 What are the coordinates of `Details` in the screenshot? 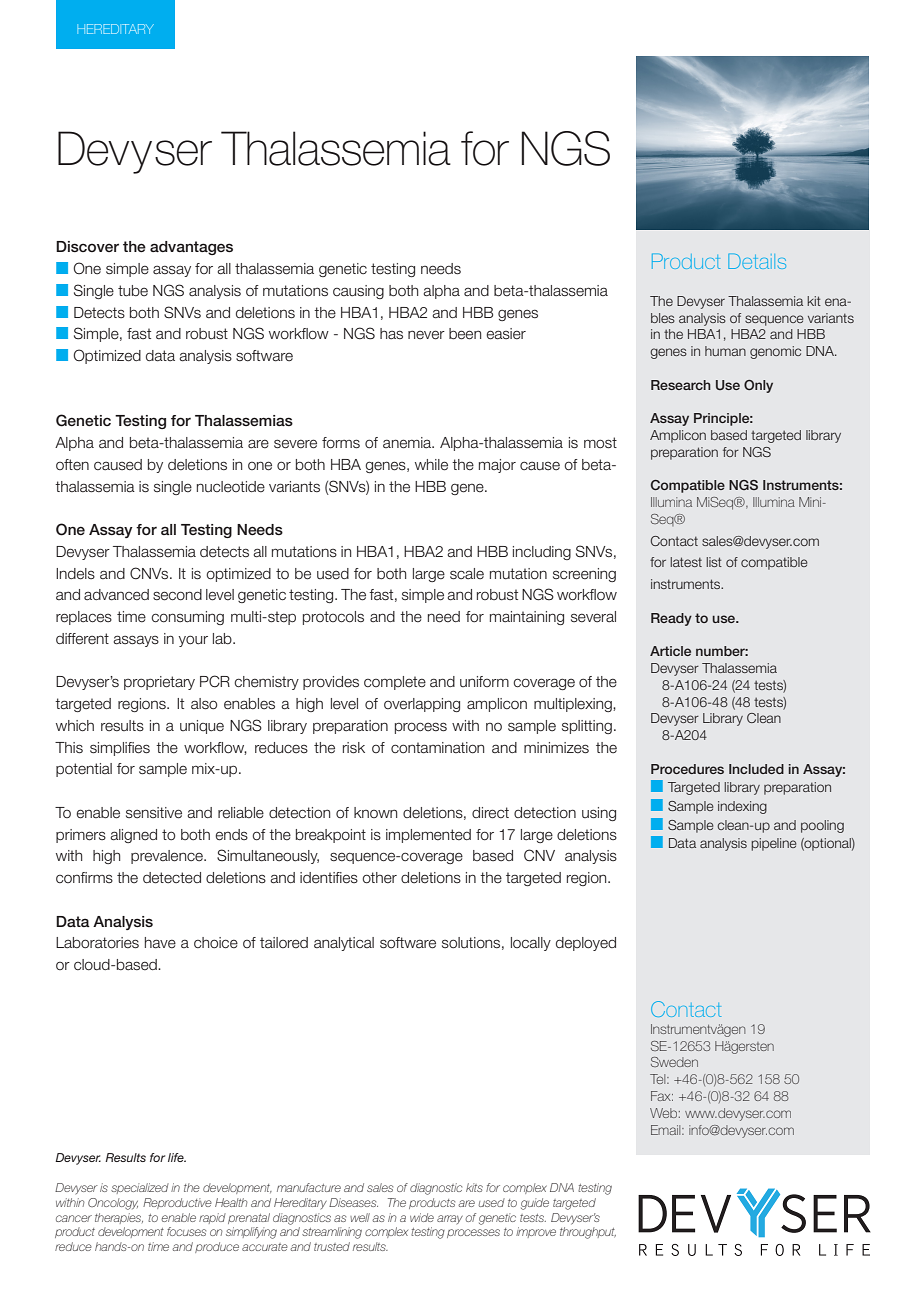 It's located at (757, 261).
